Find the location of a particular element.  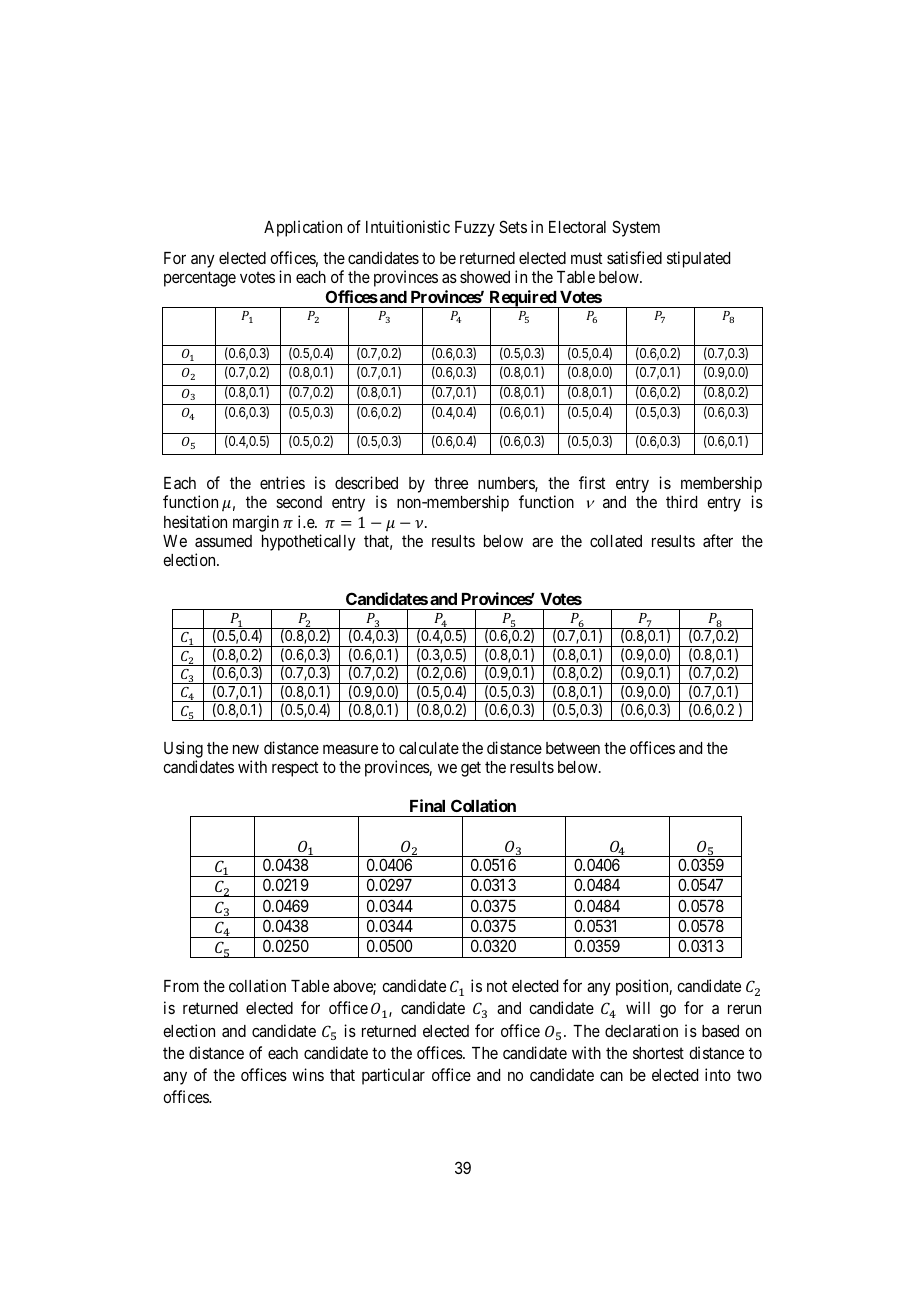

Final is located at coordinates (427, 805).
